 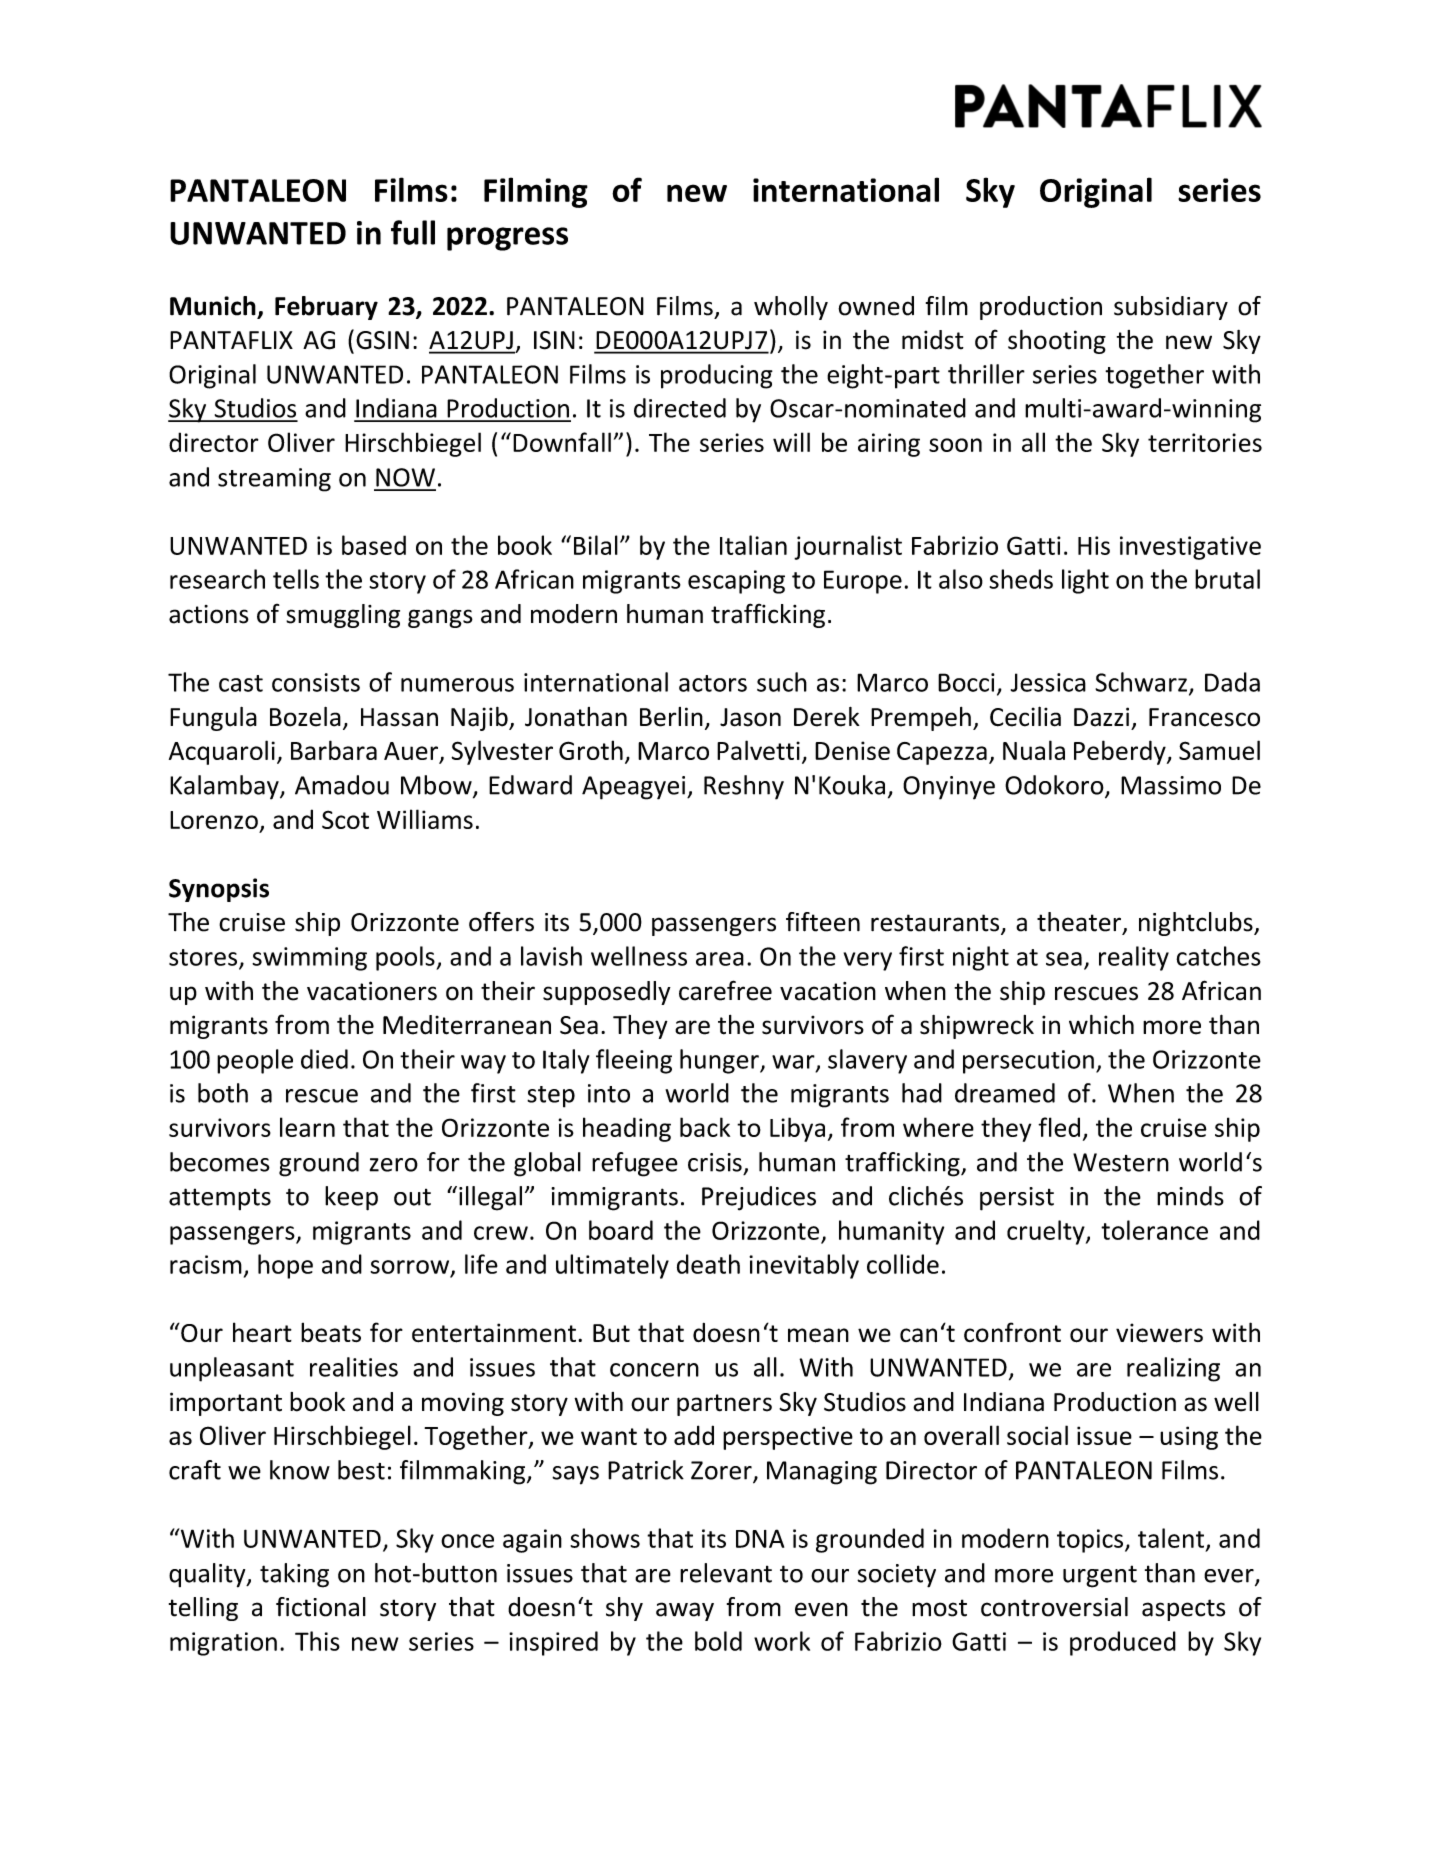 I want to click on area, so click(x=720, y=959).
